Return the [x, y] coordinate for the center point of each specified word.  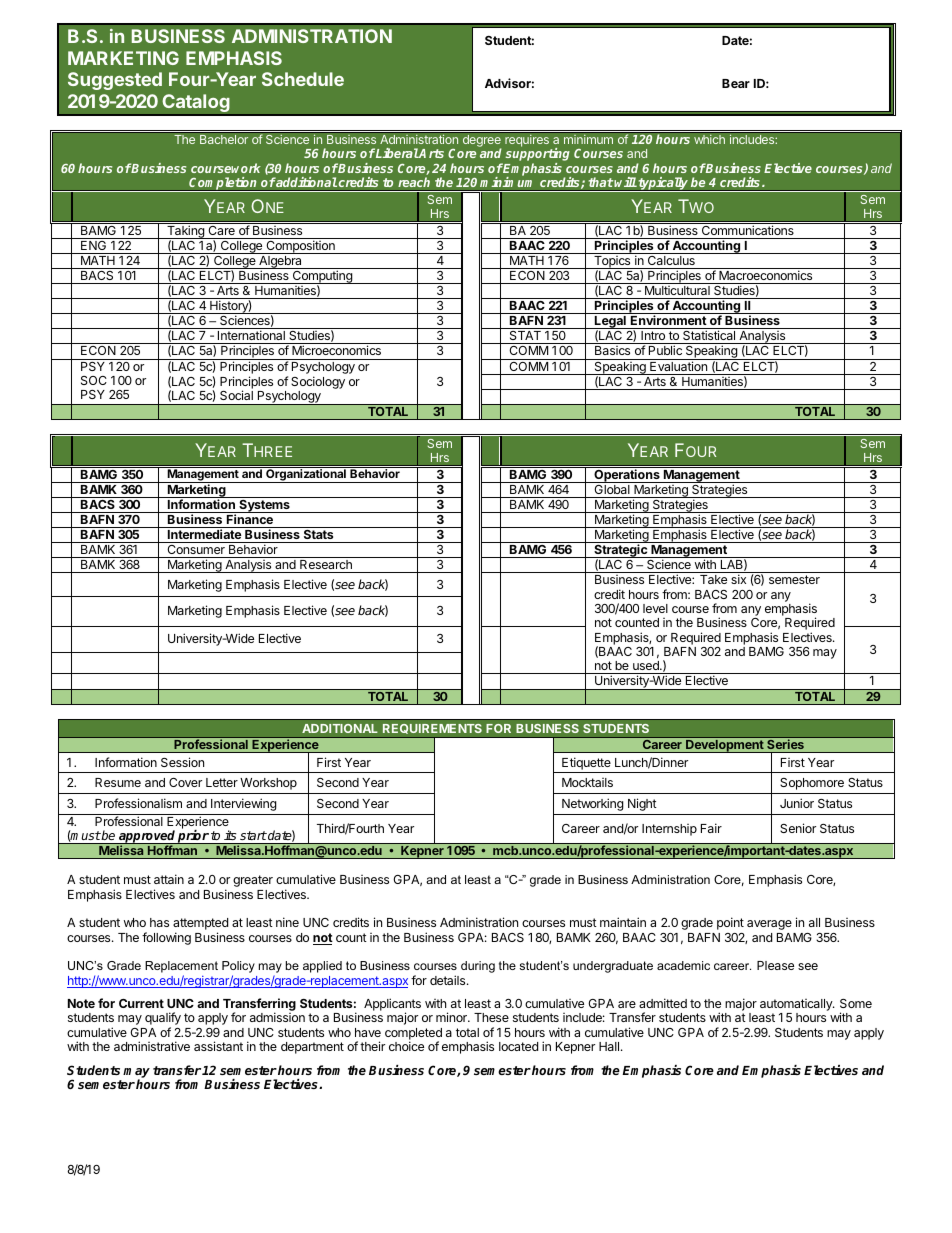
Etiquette [586, 763]
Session [182, 762]
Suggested [115, 81]
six [738, 579]
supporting [537, 156]
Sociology [318, 382]
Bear [736, 83]
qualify [163, 1020]
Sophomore [812, 784]
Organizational [306, 475]
